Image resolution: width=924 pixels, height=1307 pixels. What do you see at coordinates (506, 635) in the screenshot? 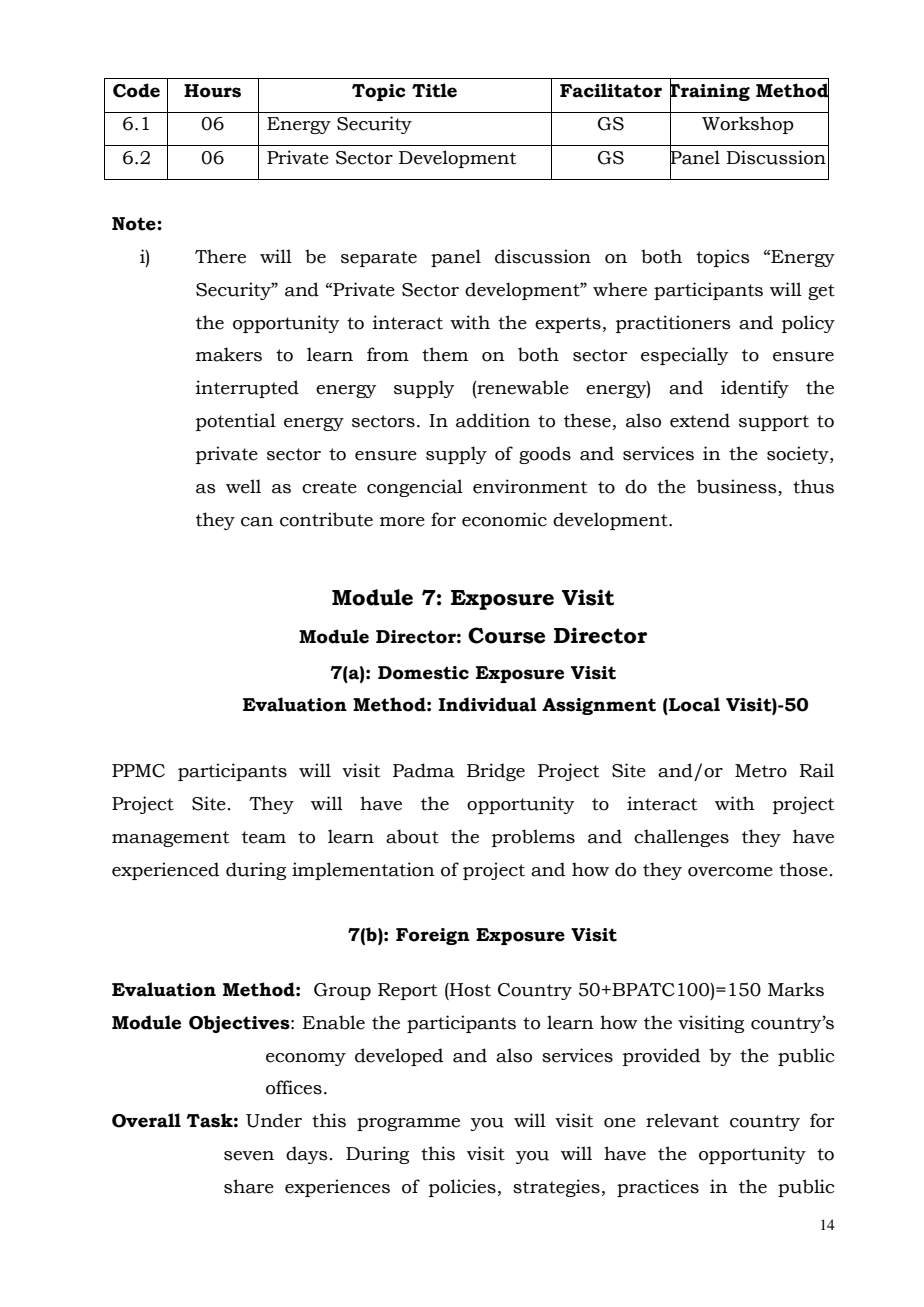
I see `Course` at bounding box center [506, 635].
